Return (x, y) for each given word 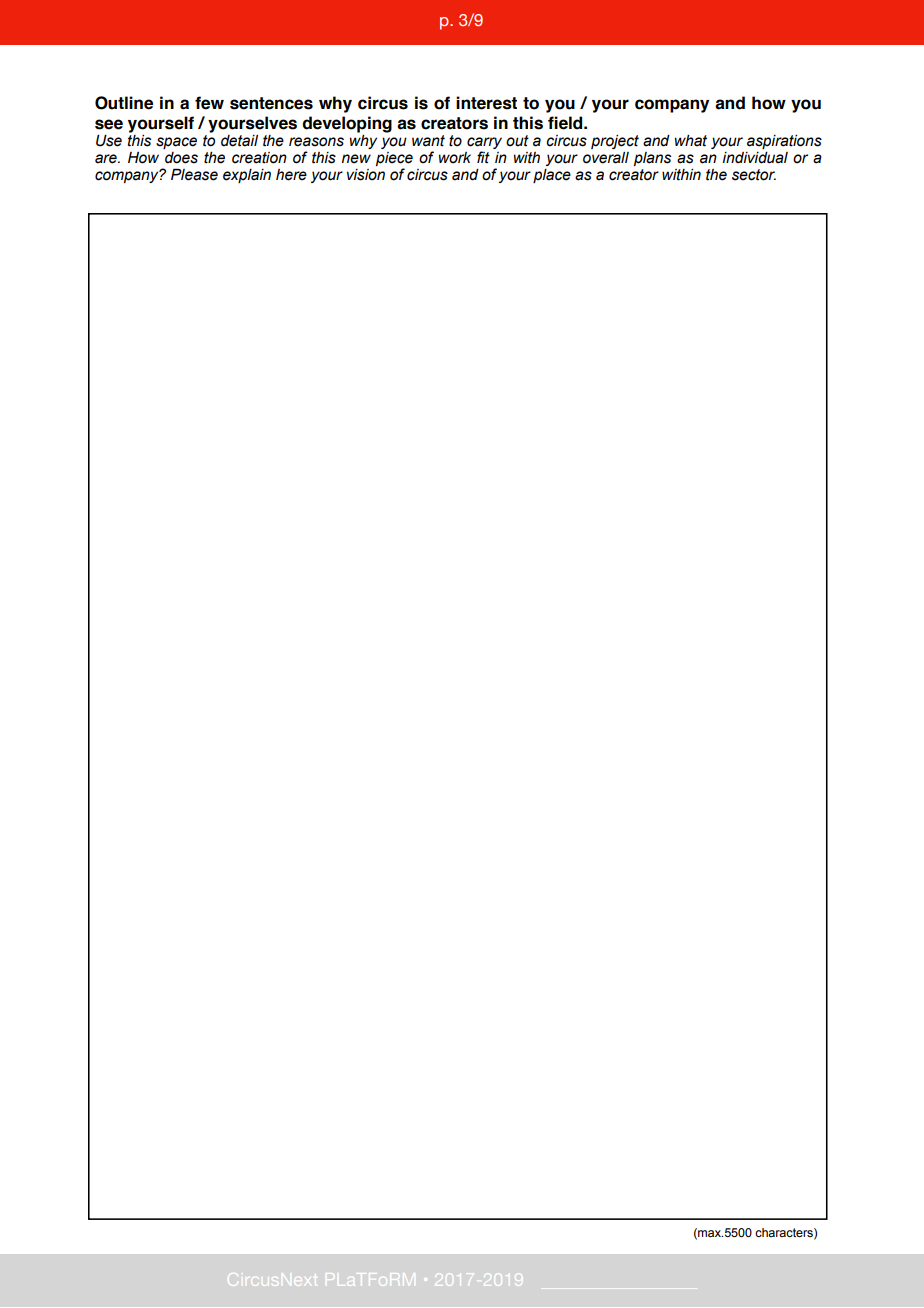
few (209, 103)
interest (486, 103)
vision (366, 175)
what (691, 141)
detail (239, 141)
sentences (271, 103)
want (428, 141)
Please (194, 174)
